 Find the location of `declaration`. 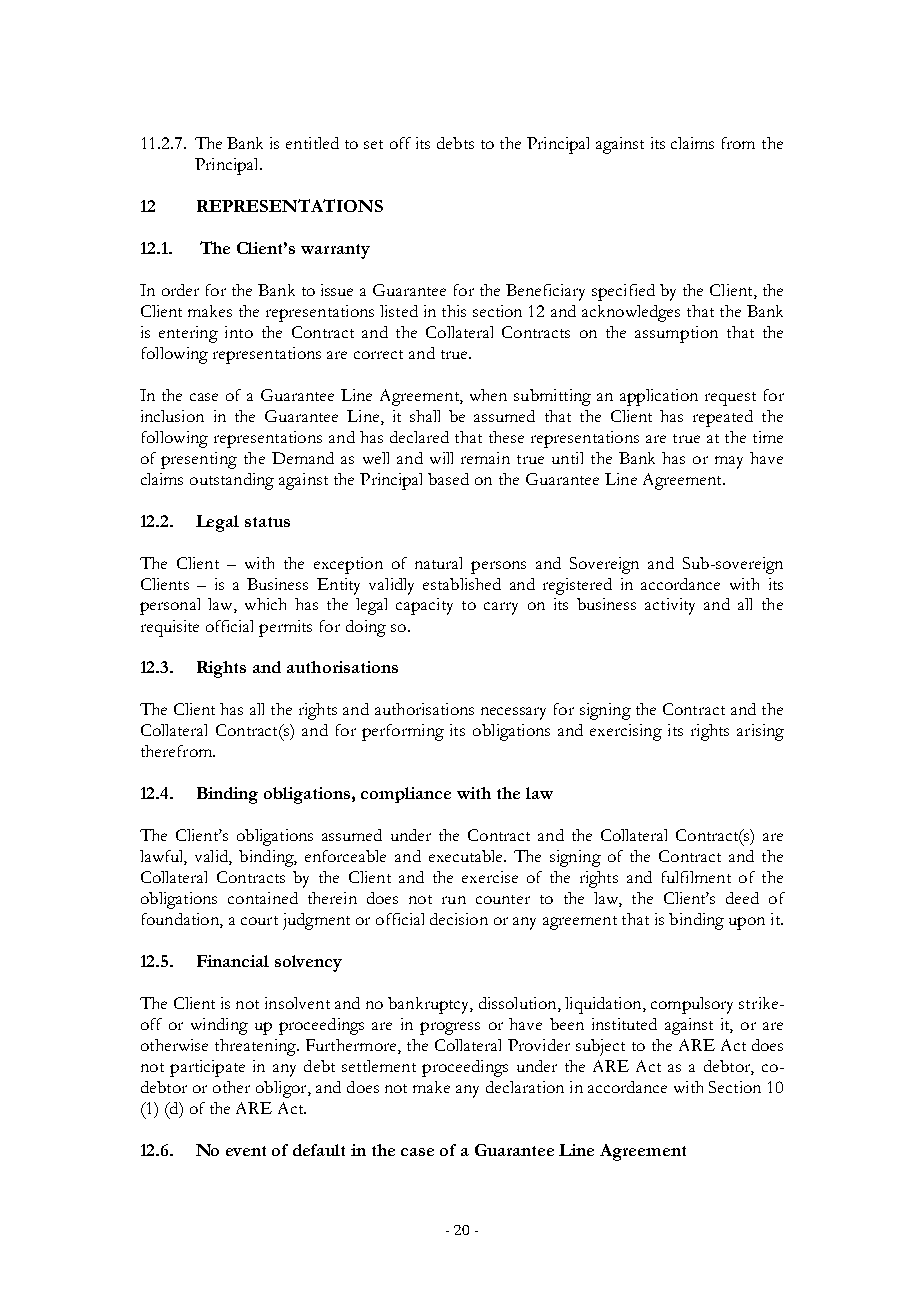

declaration is located at coordinates (525, 1087).
